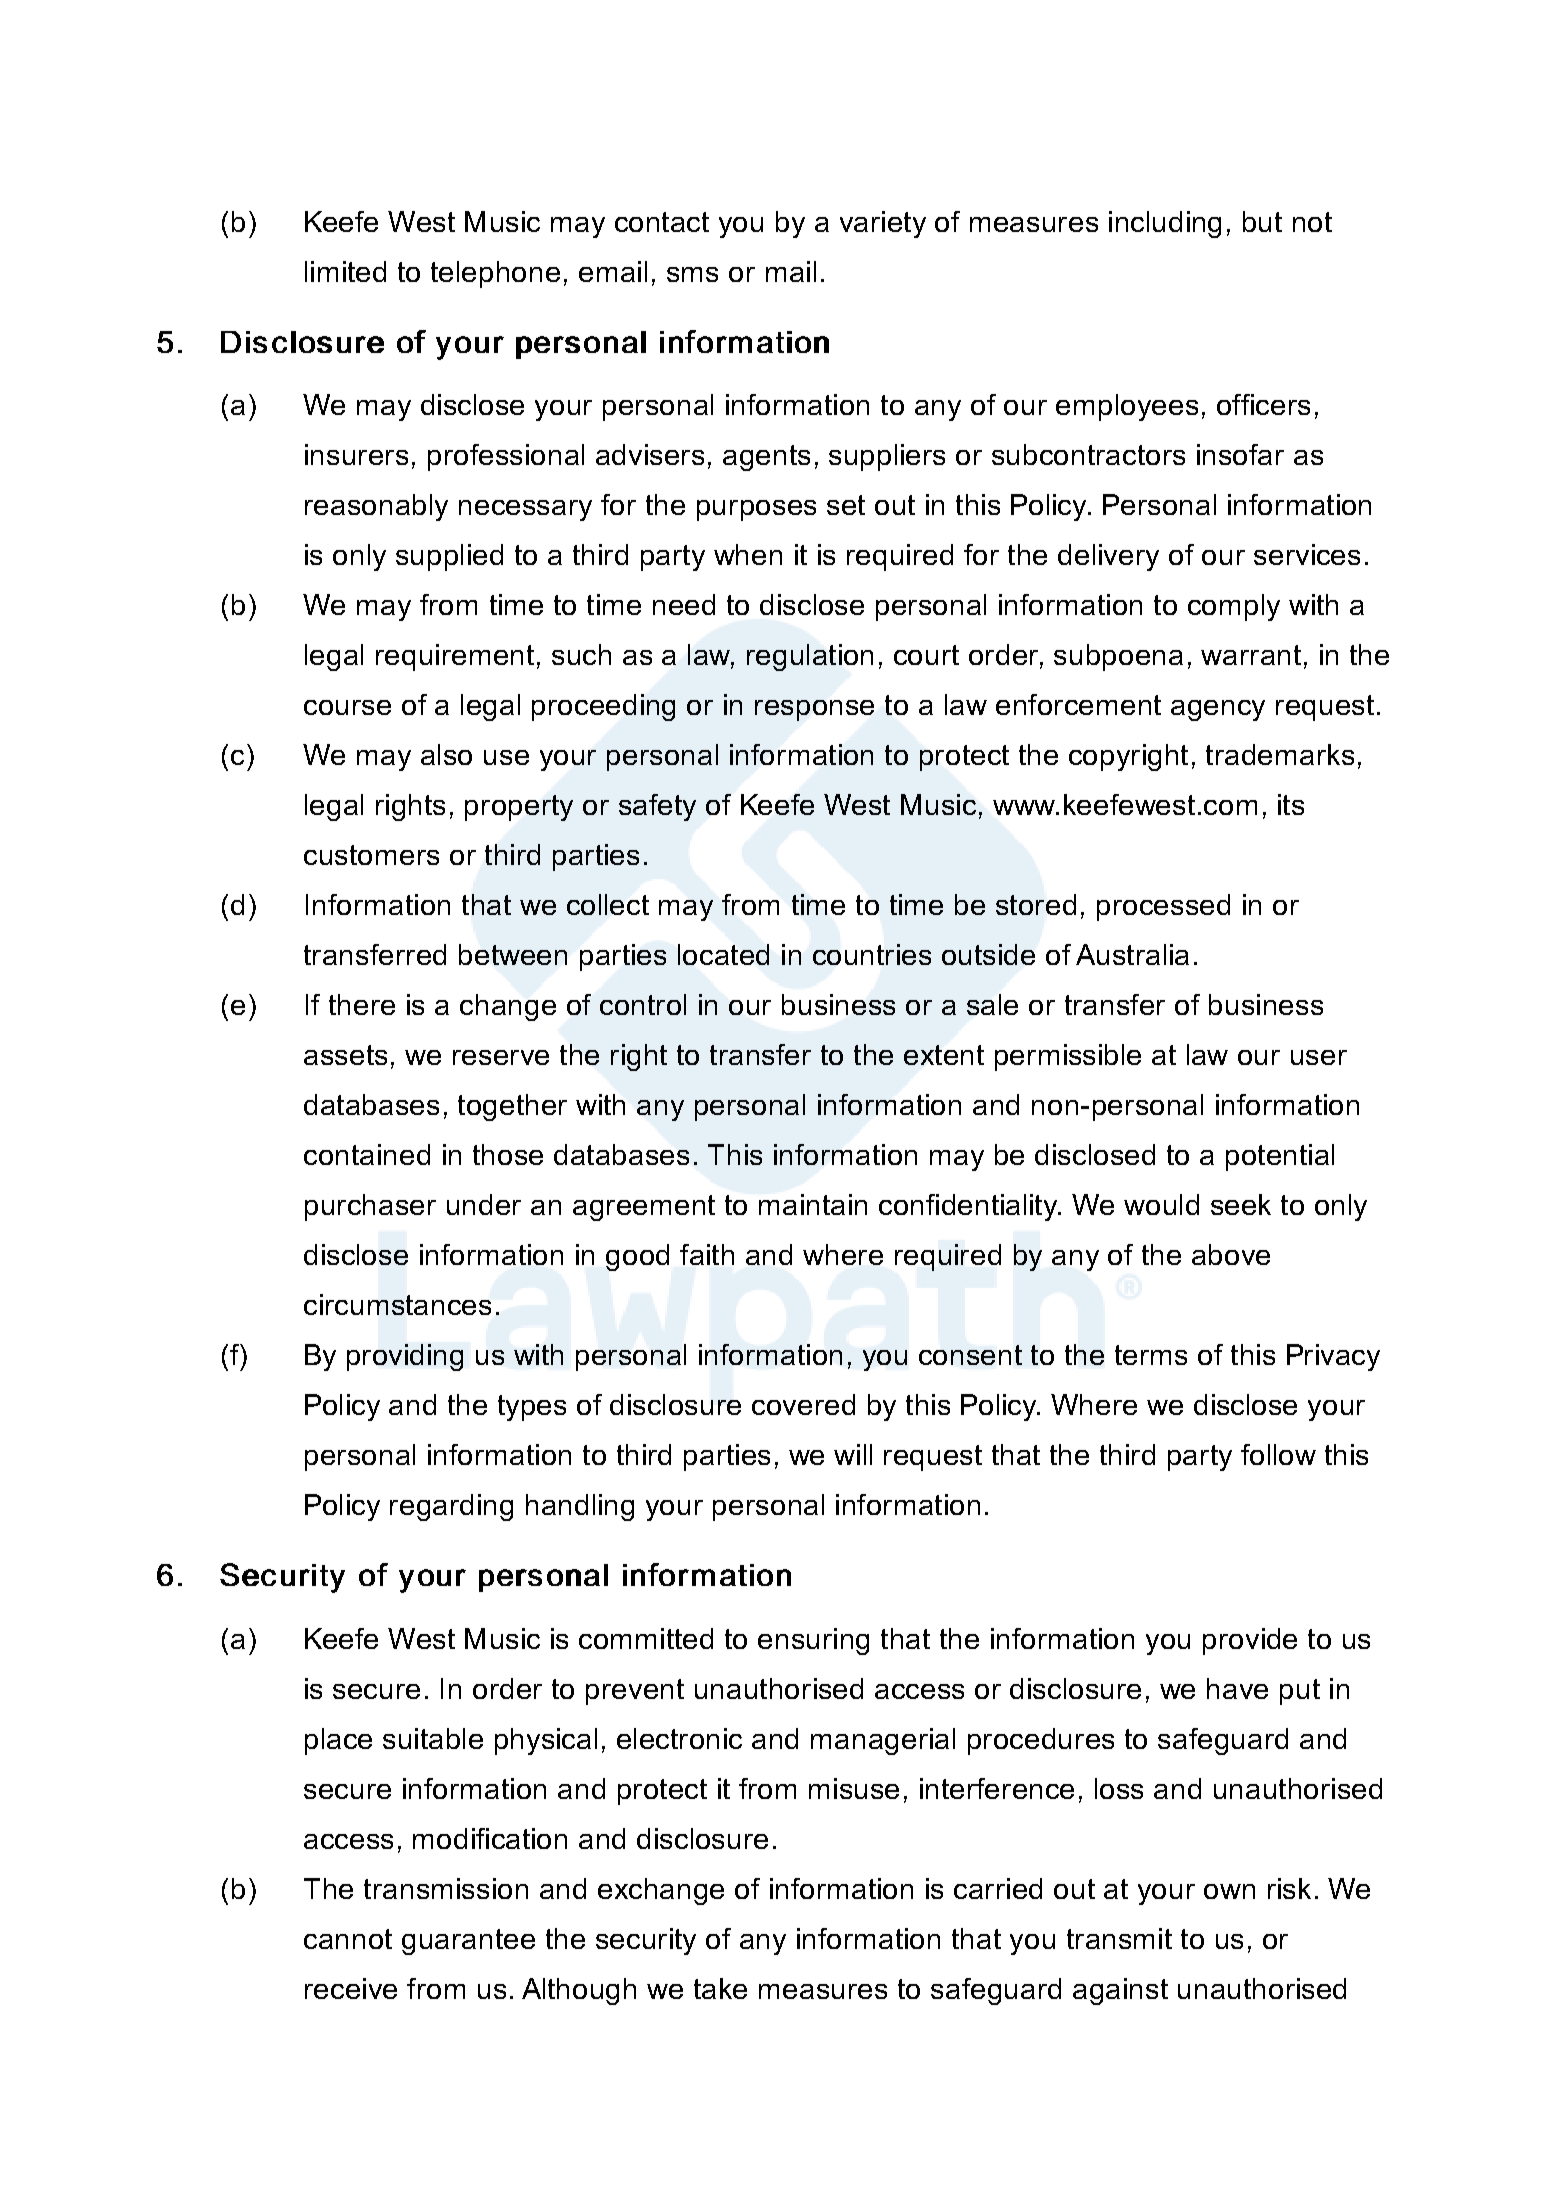 This document has height=2190, width=1548. Describe the element at coordinates (883, 224) in the document. I see `variety` at that location.
